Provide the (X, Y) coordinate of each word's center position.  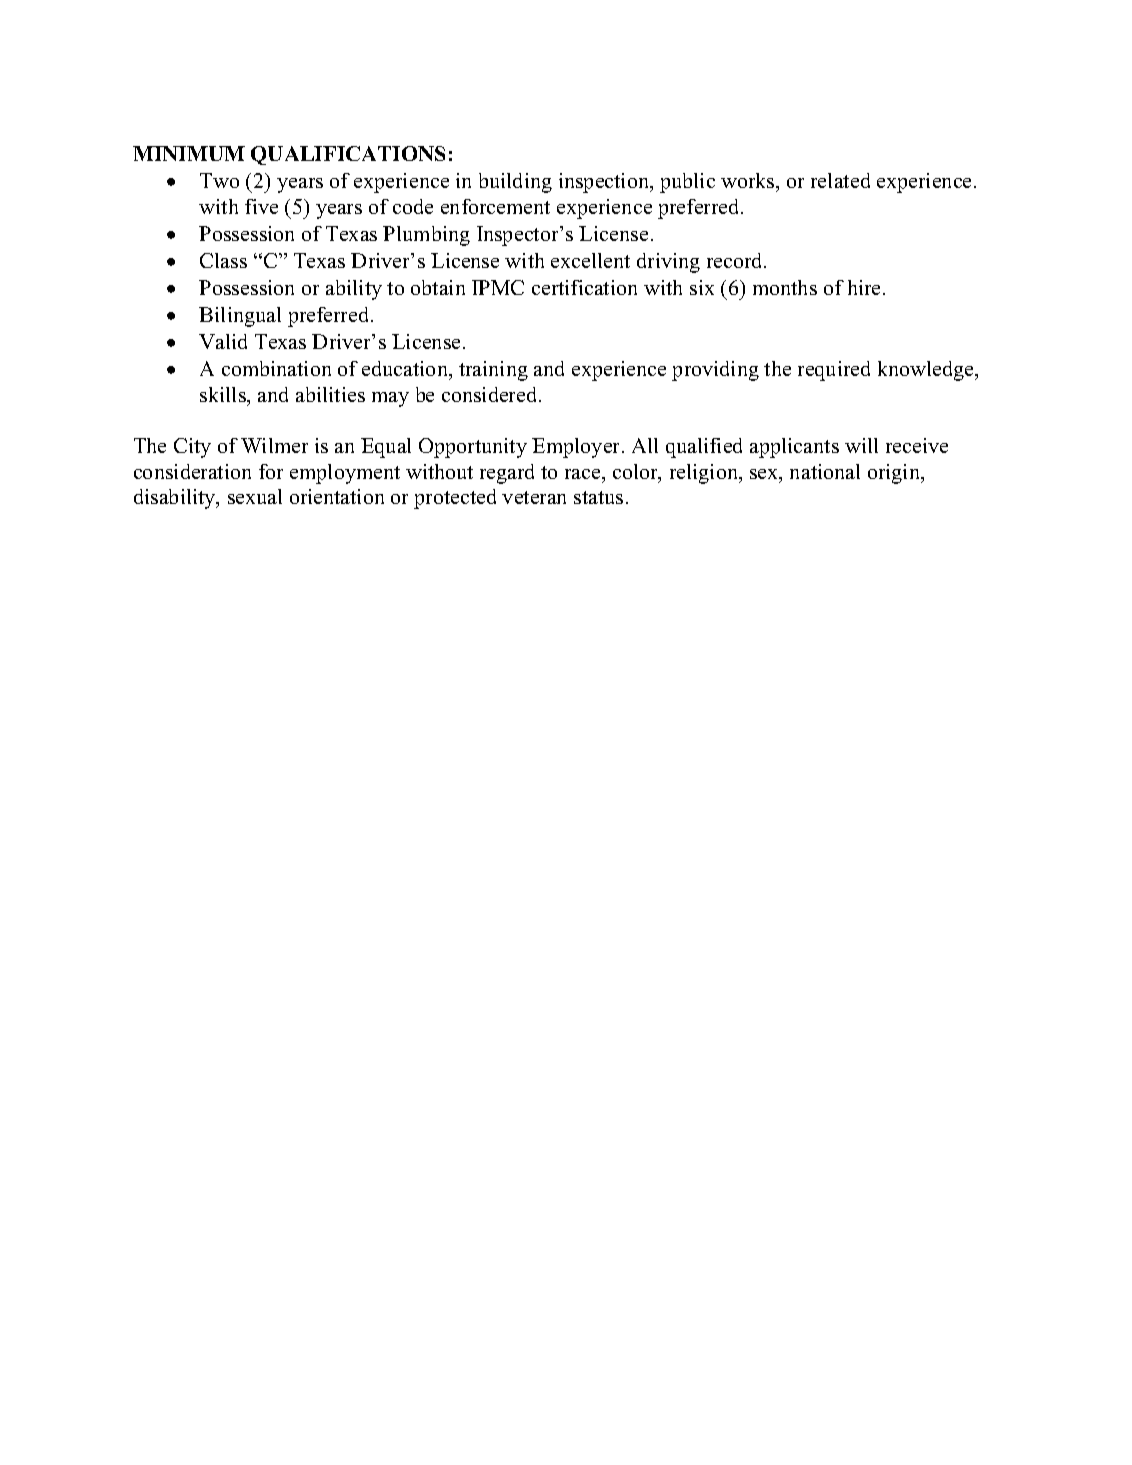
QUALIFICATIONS (348, 155)
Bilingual (240, 317)
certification (584, 287)
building (515, 183)
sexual (255, 496)
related (840, 180)
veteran (534, 497)
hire (866, 287)
